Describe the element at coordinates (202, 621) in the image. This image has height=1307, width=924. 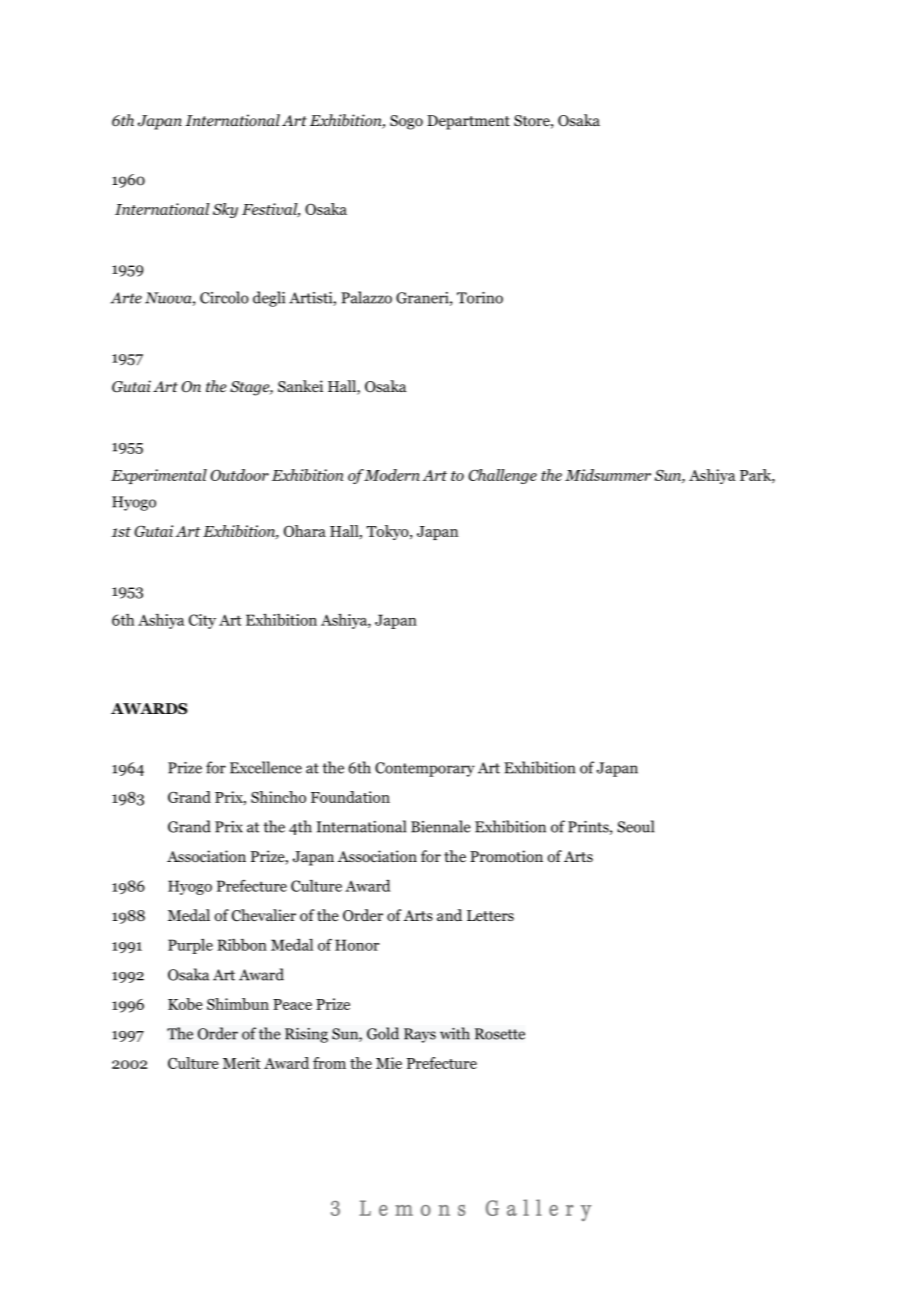
I see `City` at that location.
